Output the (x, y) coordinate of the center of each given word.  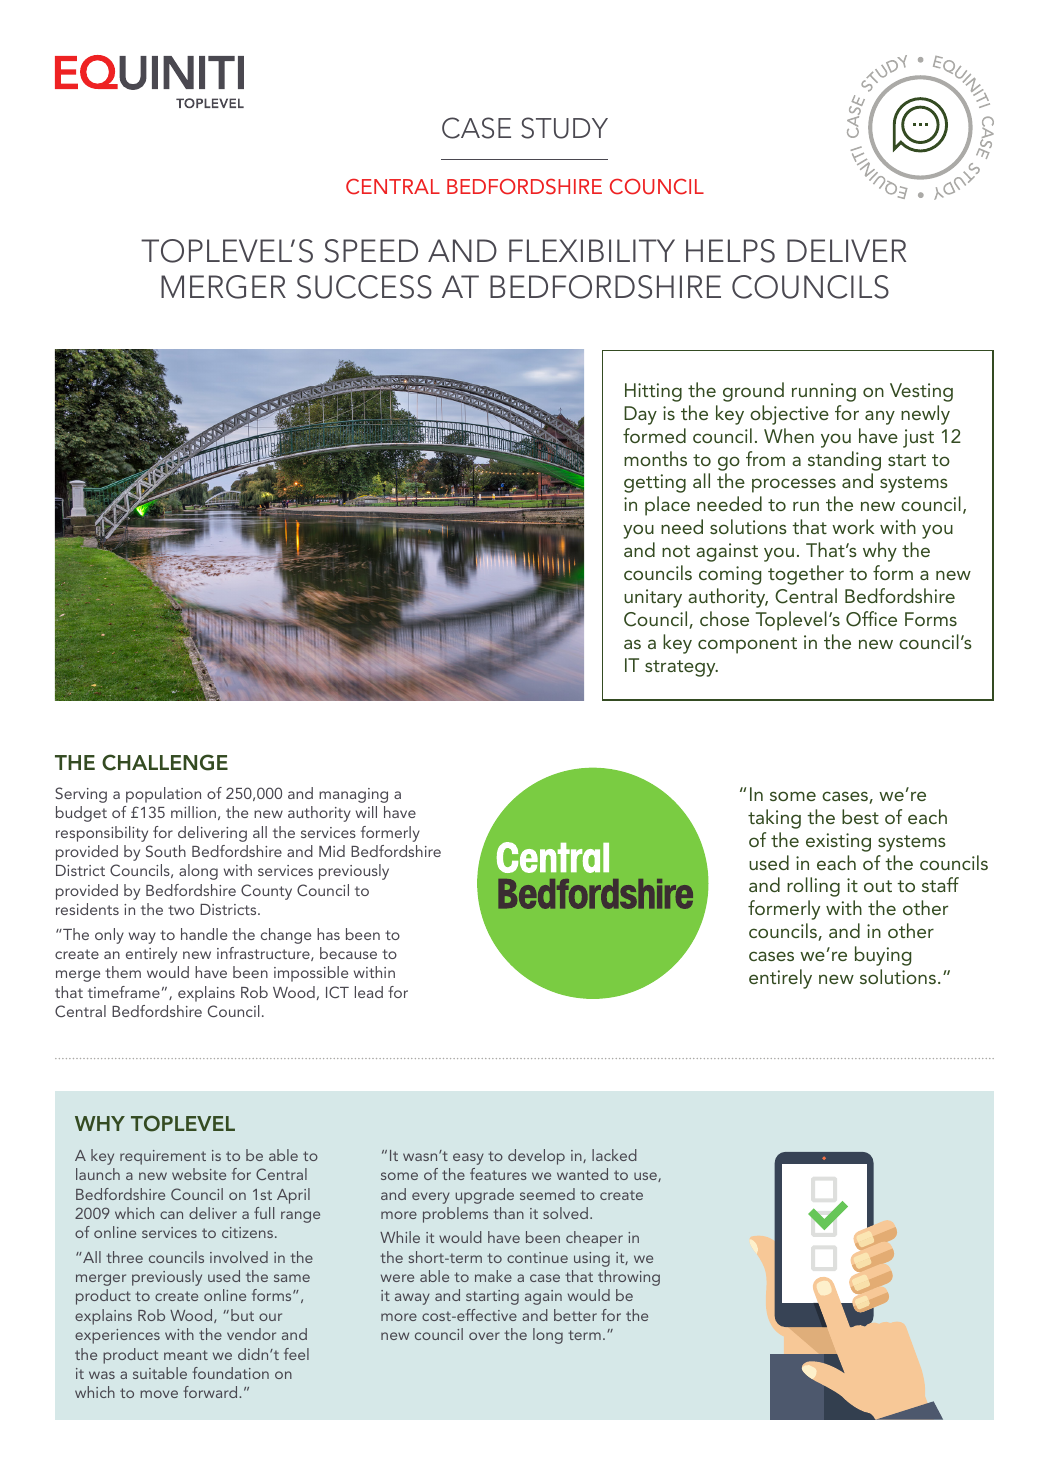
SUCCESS (364, 287)
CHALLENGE (165, 762)
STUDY (564, 128)
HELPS (730, 251)
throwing (629, 1278)
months (655, 458)
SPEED (371, 251)
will (366, 812)
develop (536, 1157)
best (860, 816)
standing (844, 461)
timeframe (124, 992)
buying (883, 956)
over (484, 1336)
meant (186, 1355)
